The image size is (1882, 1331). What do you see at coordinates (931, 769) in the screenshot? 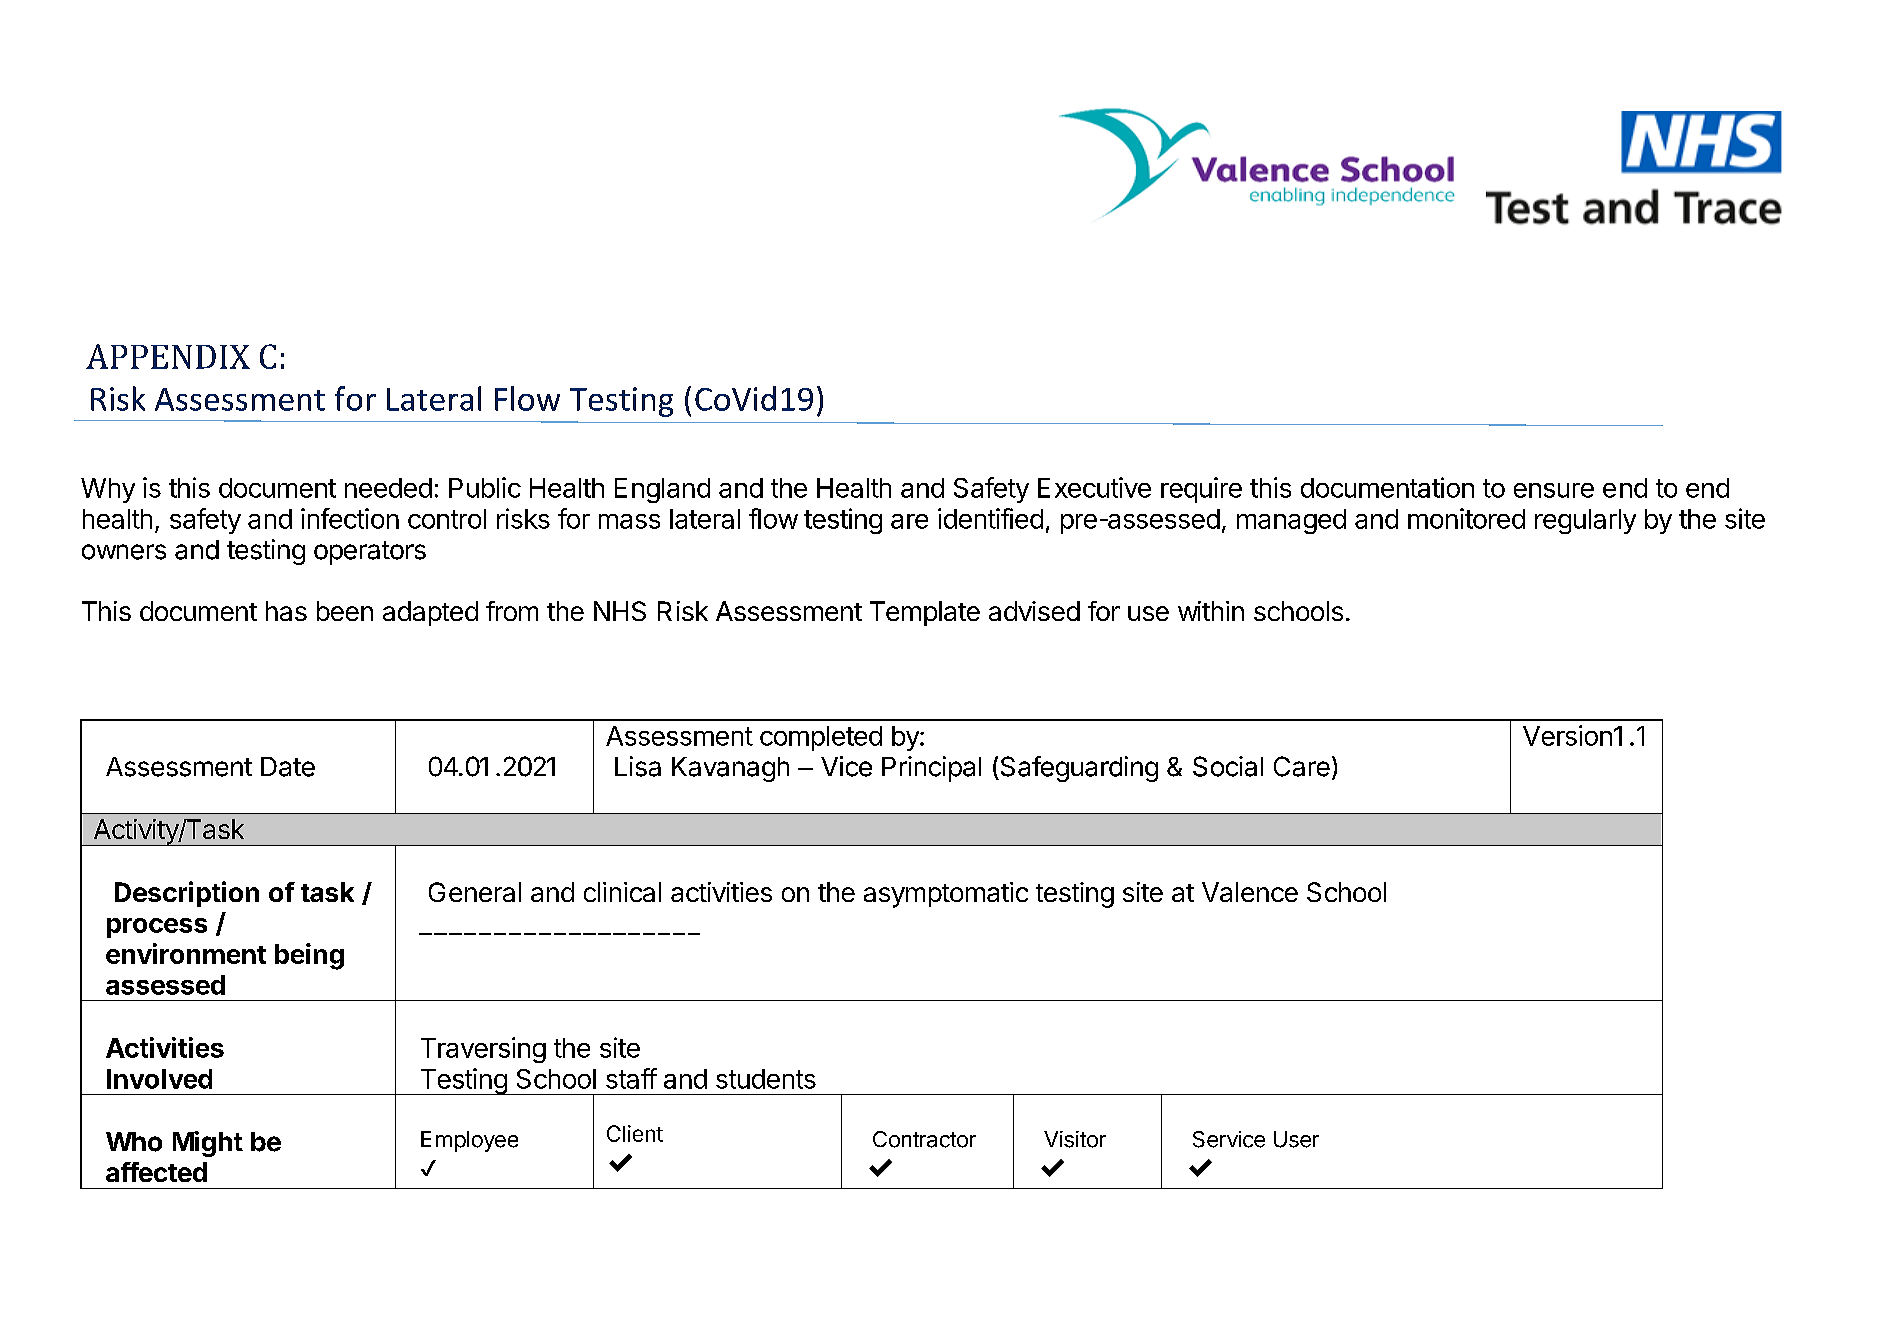
I see `Principal` at bounding box center [931, 769].
